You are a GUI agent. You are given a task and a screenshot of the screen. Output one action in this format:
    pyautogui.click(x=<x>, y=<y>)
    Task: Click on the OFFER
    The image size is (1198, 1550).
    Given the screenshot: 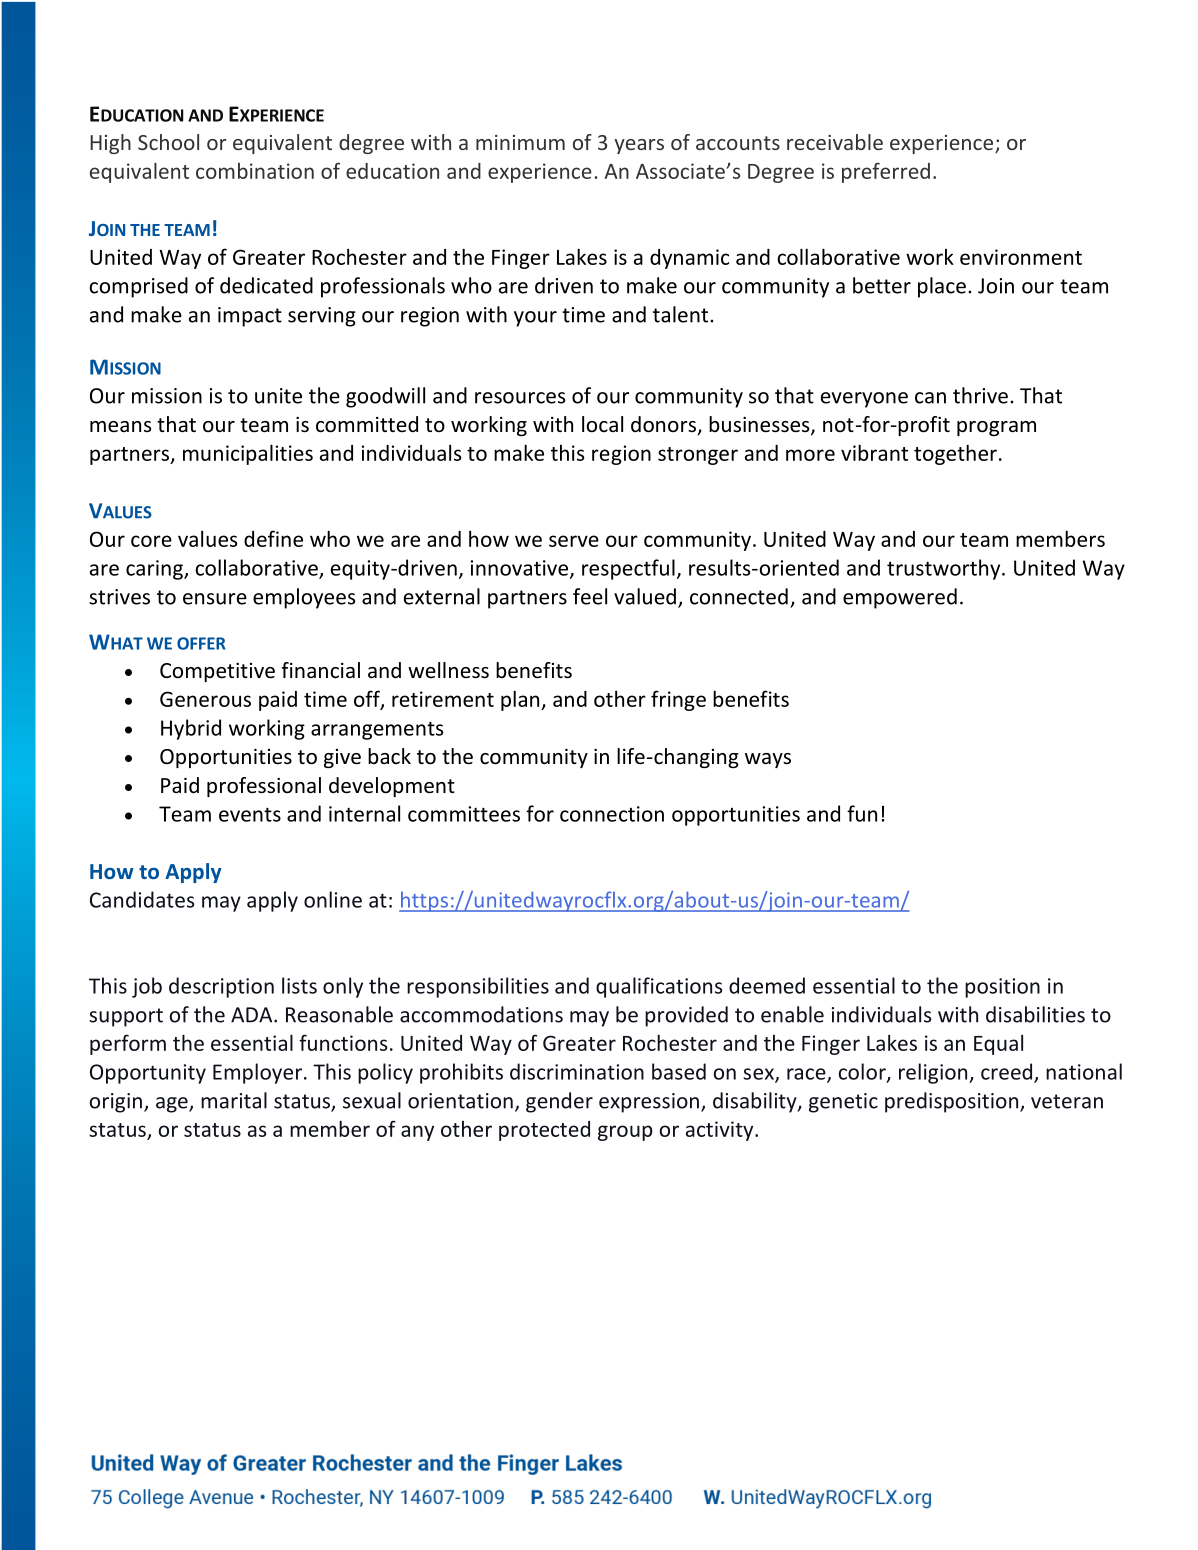 What is the action you would take?
    pyautogui.click(x=201, y=643)
